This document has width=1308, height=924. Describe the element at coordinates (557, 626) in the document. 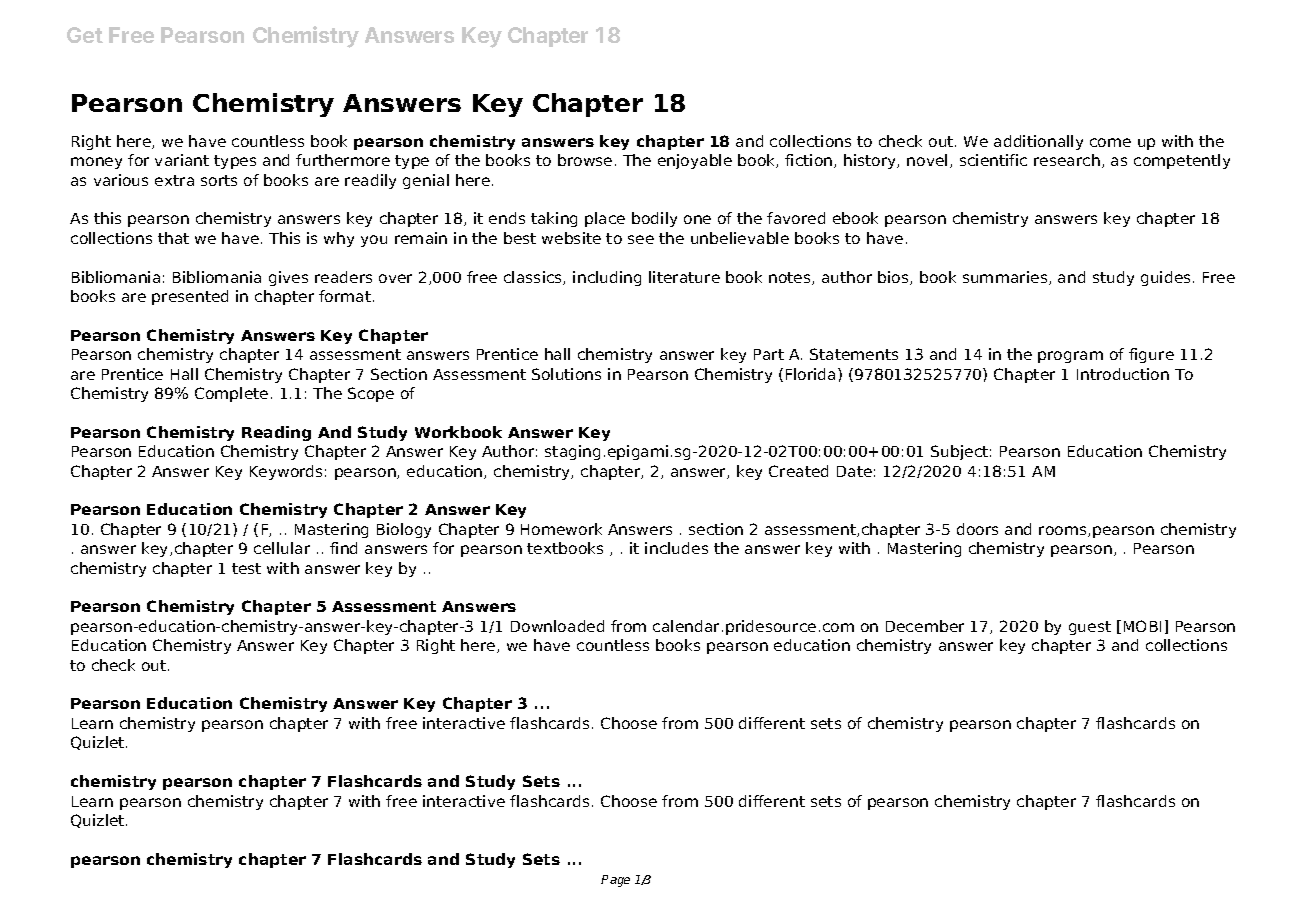

I see `Downloaded` at that location.
